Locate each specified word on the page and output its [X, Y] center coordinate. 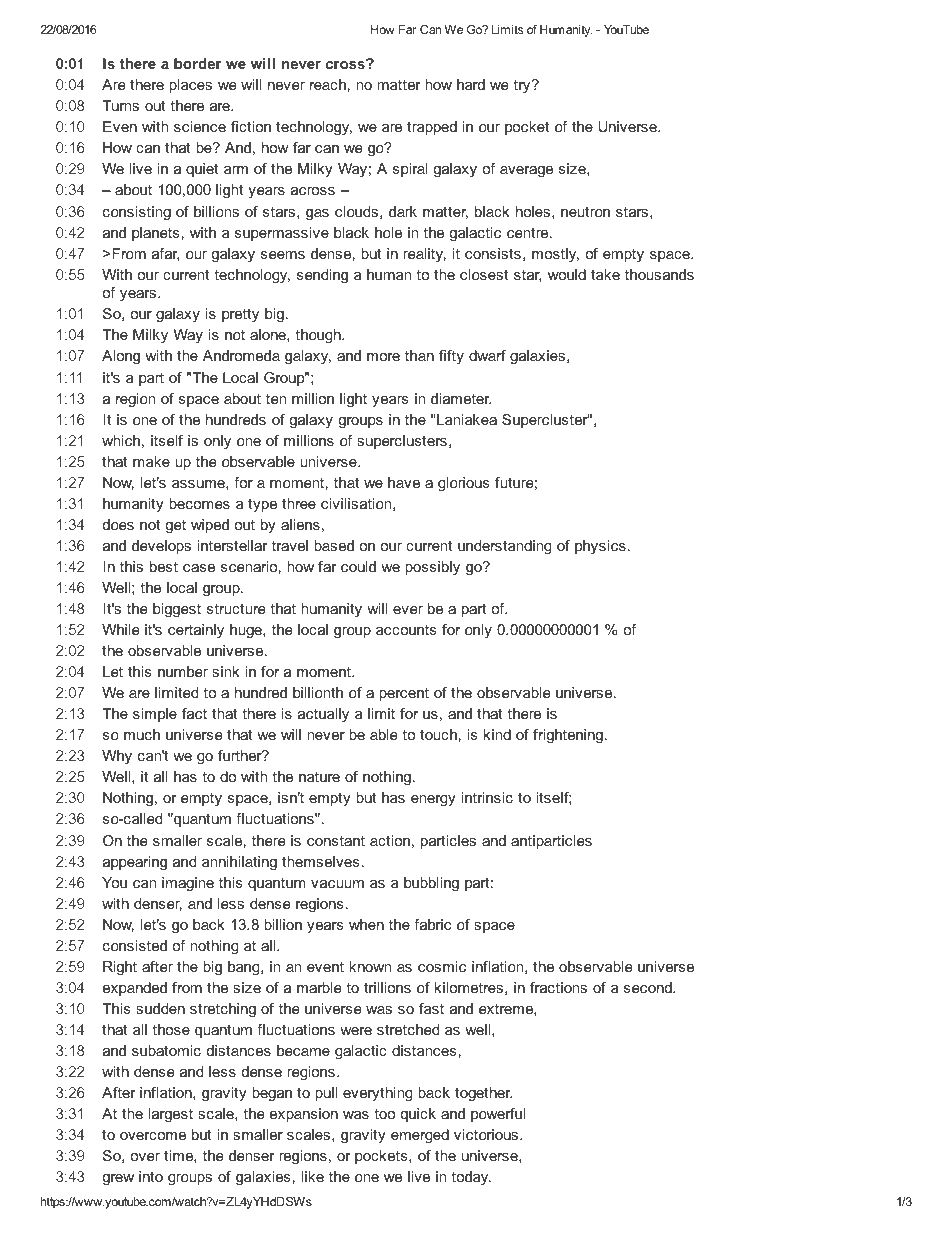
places [190, 86]
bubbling [431, 884]
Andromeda [241, 355]
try [523, 86]
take [605, 274]
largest [170, 1115]
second [649, 987]
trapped [432, 128]
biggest [177, 610]
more [383, 357]
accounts [406, 630]
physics [600, 547]
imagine [188, 884]
